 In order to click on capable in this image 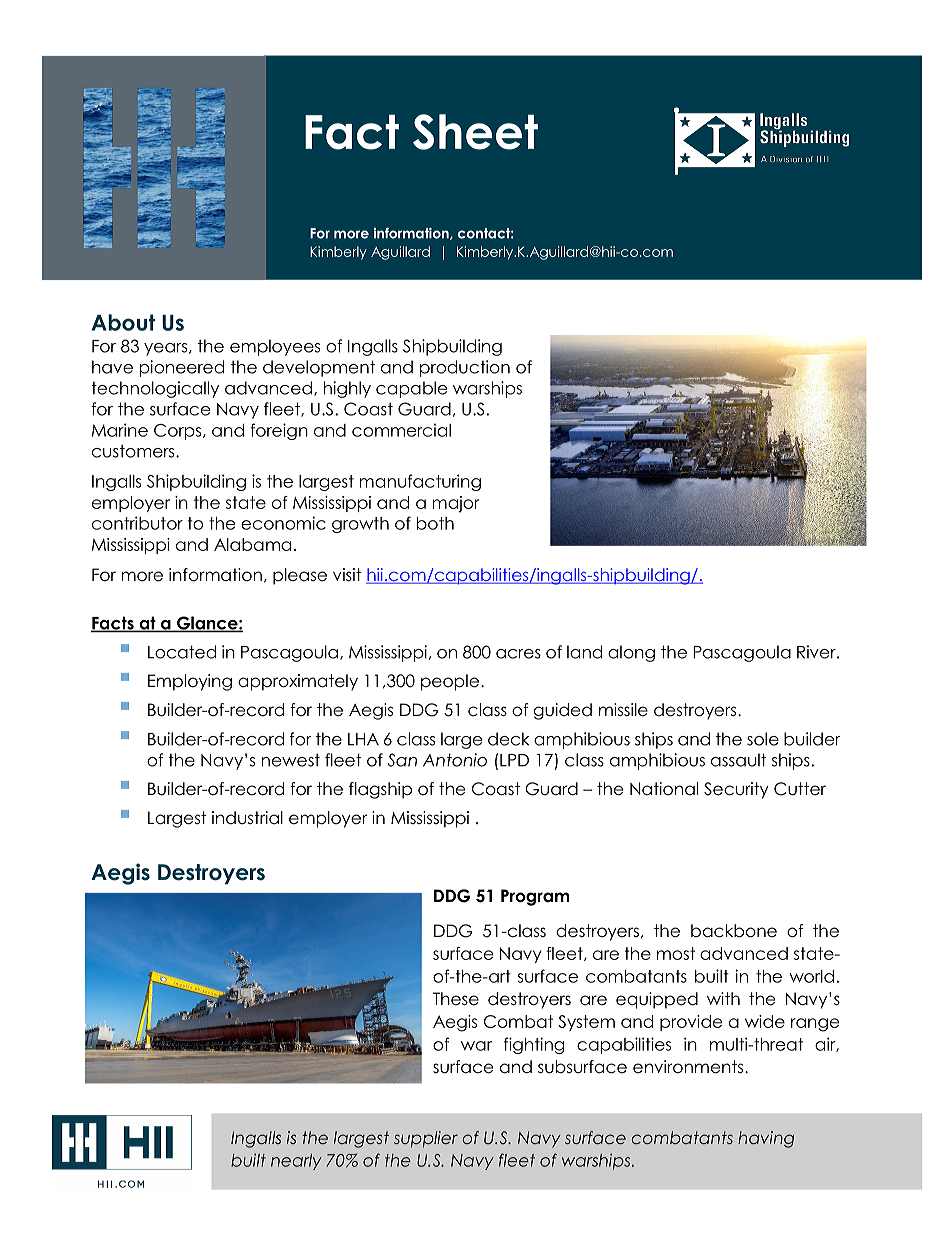, I will do `click(411, 389)`.
